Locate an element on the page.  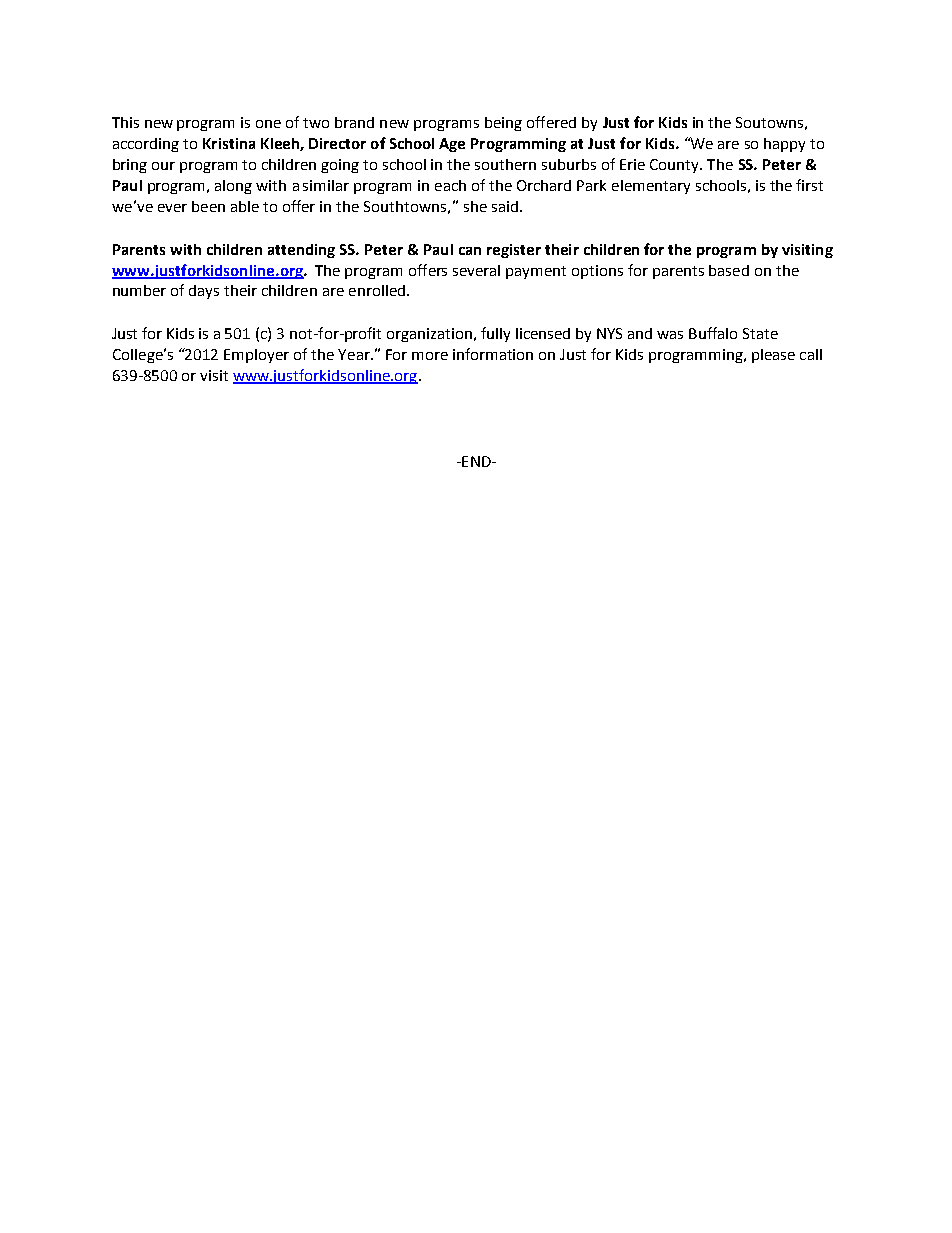
along is located at coordinates (233, 187).
